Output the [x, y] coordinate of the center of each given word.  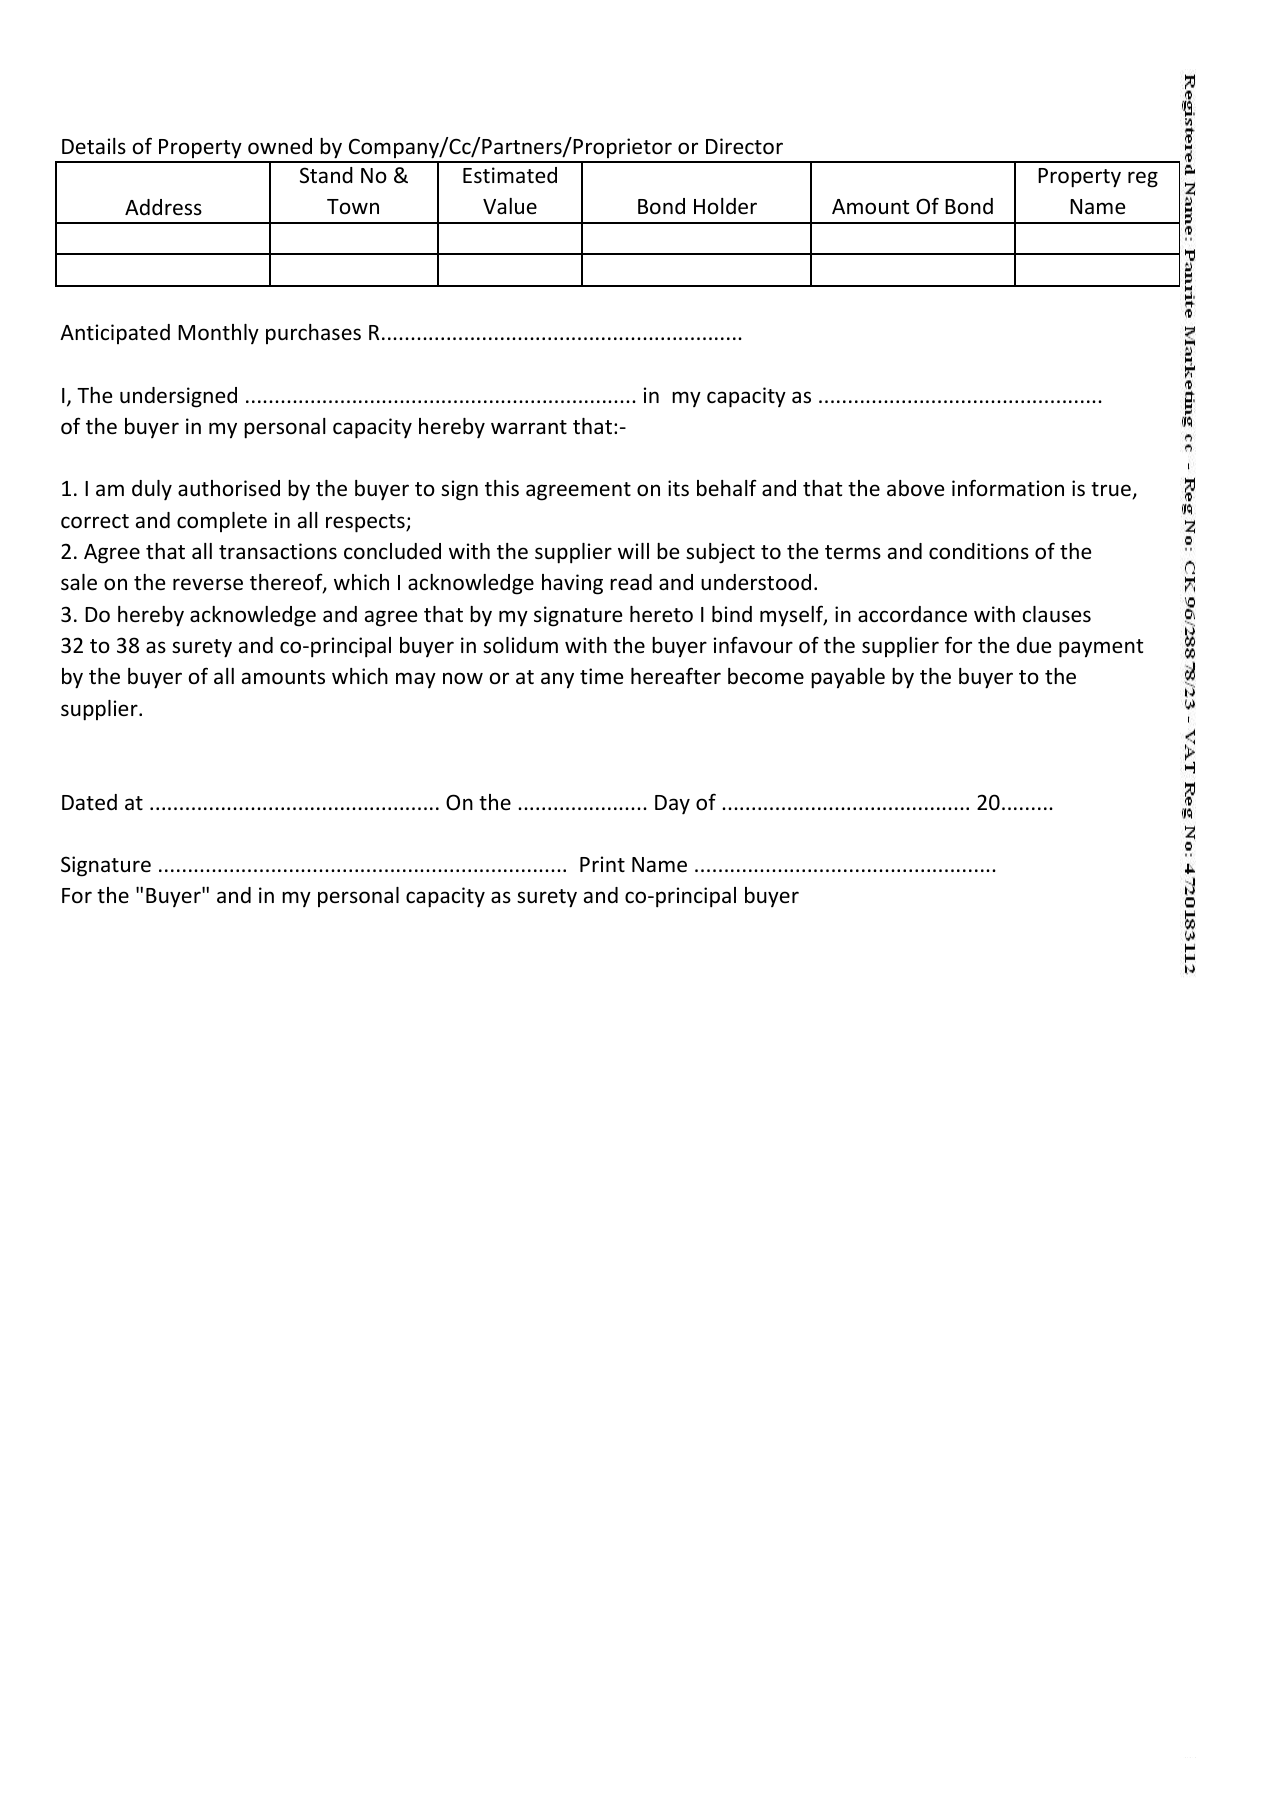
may [416, 680]
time [601, 676]
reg [1143, 179]
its [678, 488]
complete [222, 522]
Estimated [510, 175]
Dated [89, 802]
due [1034, 645]
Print [602, 864]
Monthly [218, 334]
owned [280, 146]
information [1008, 487]
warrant [529, 427]
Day [672, 805]
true [1112, 490]
